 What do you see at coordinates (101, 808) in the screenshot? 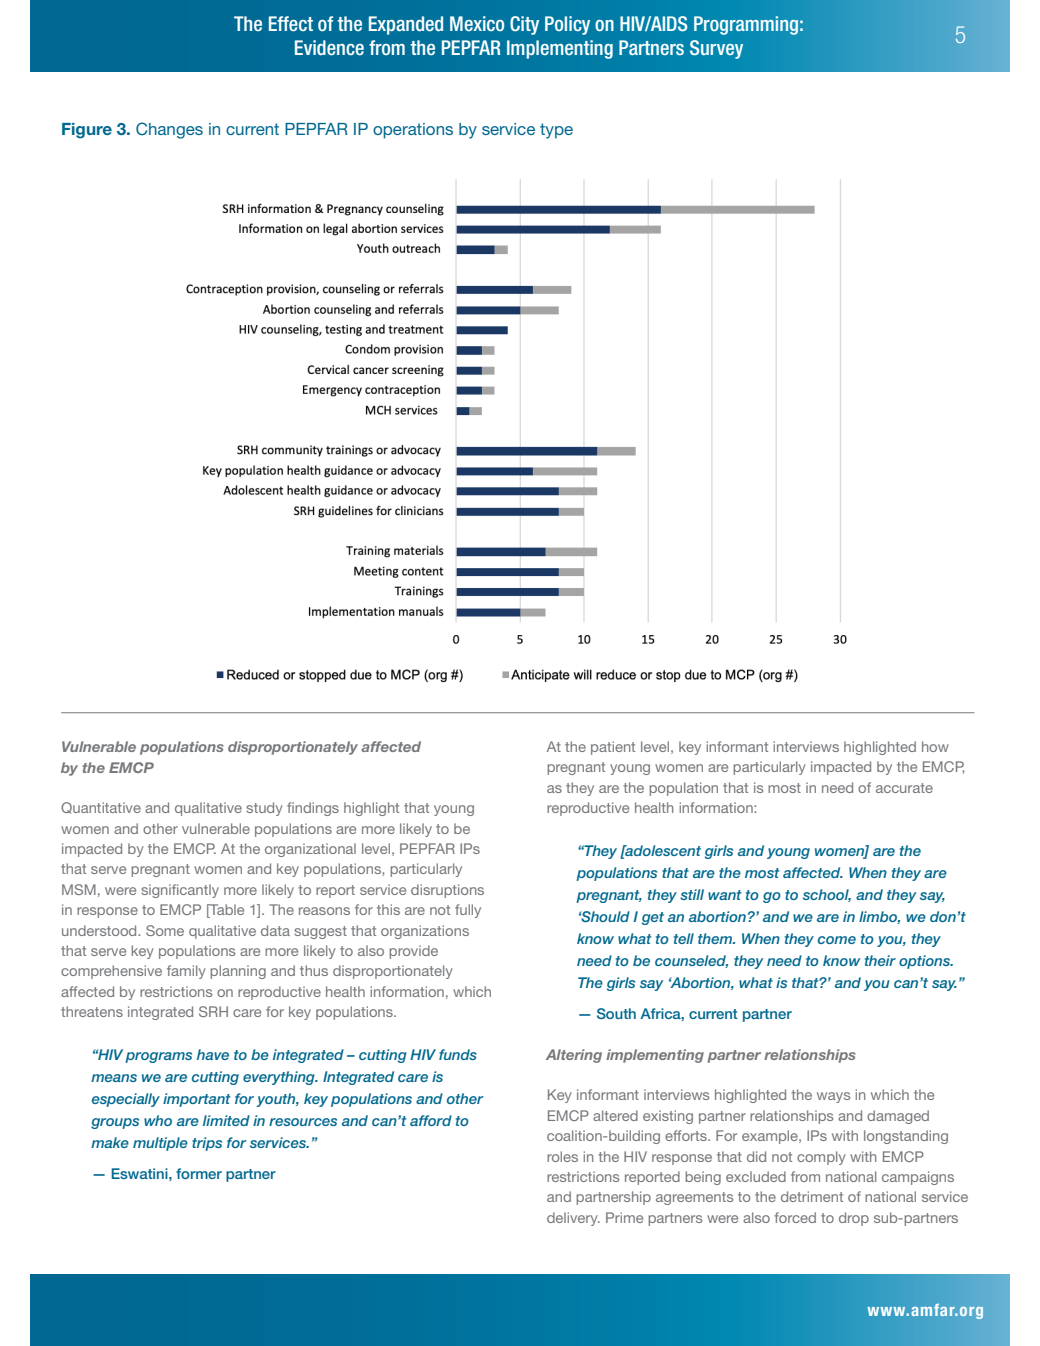
I see `Quantitative` at bounding box center [101, 808].
